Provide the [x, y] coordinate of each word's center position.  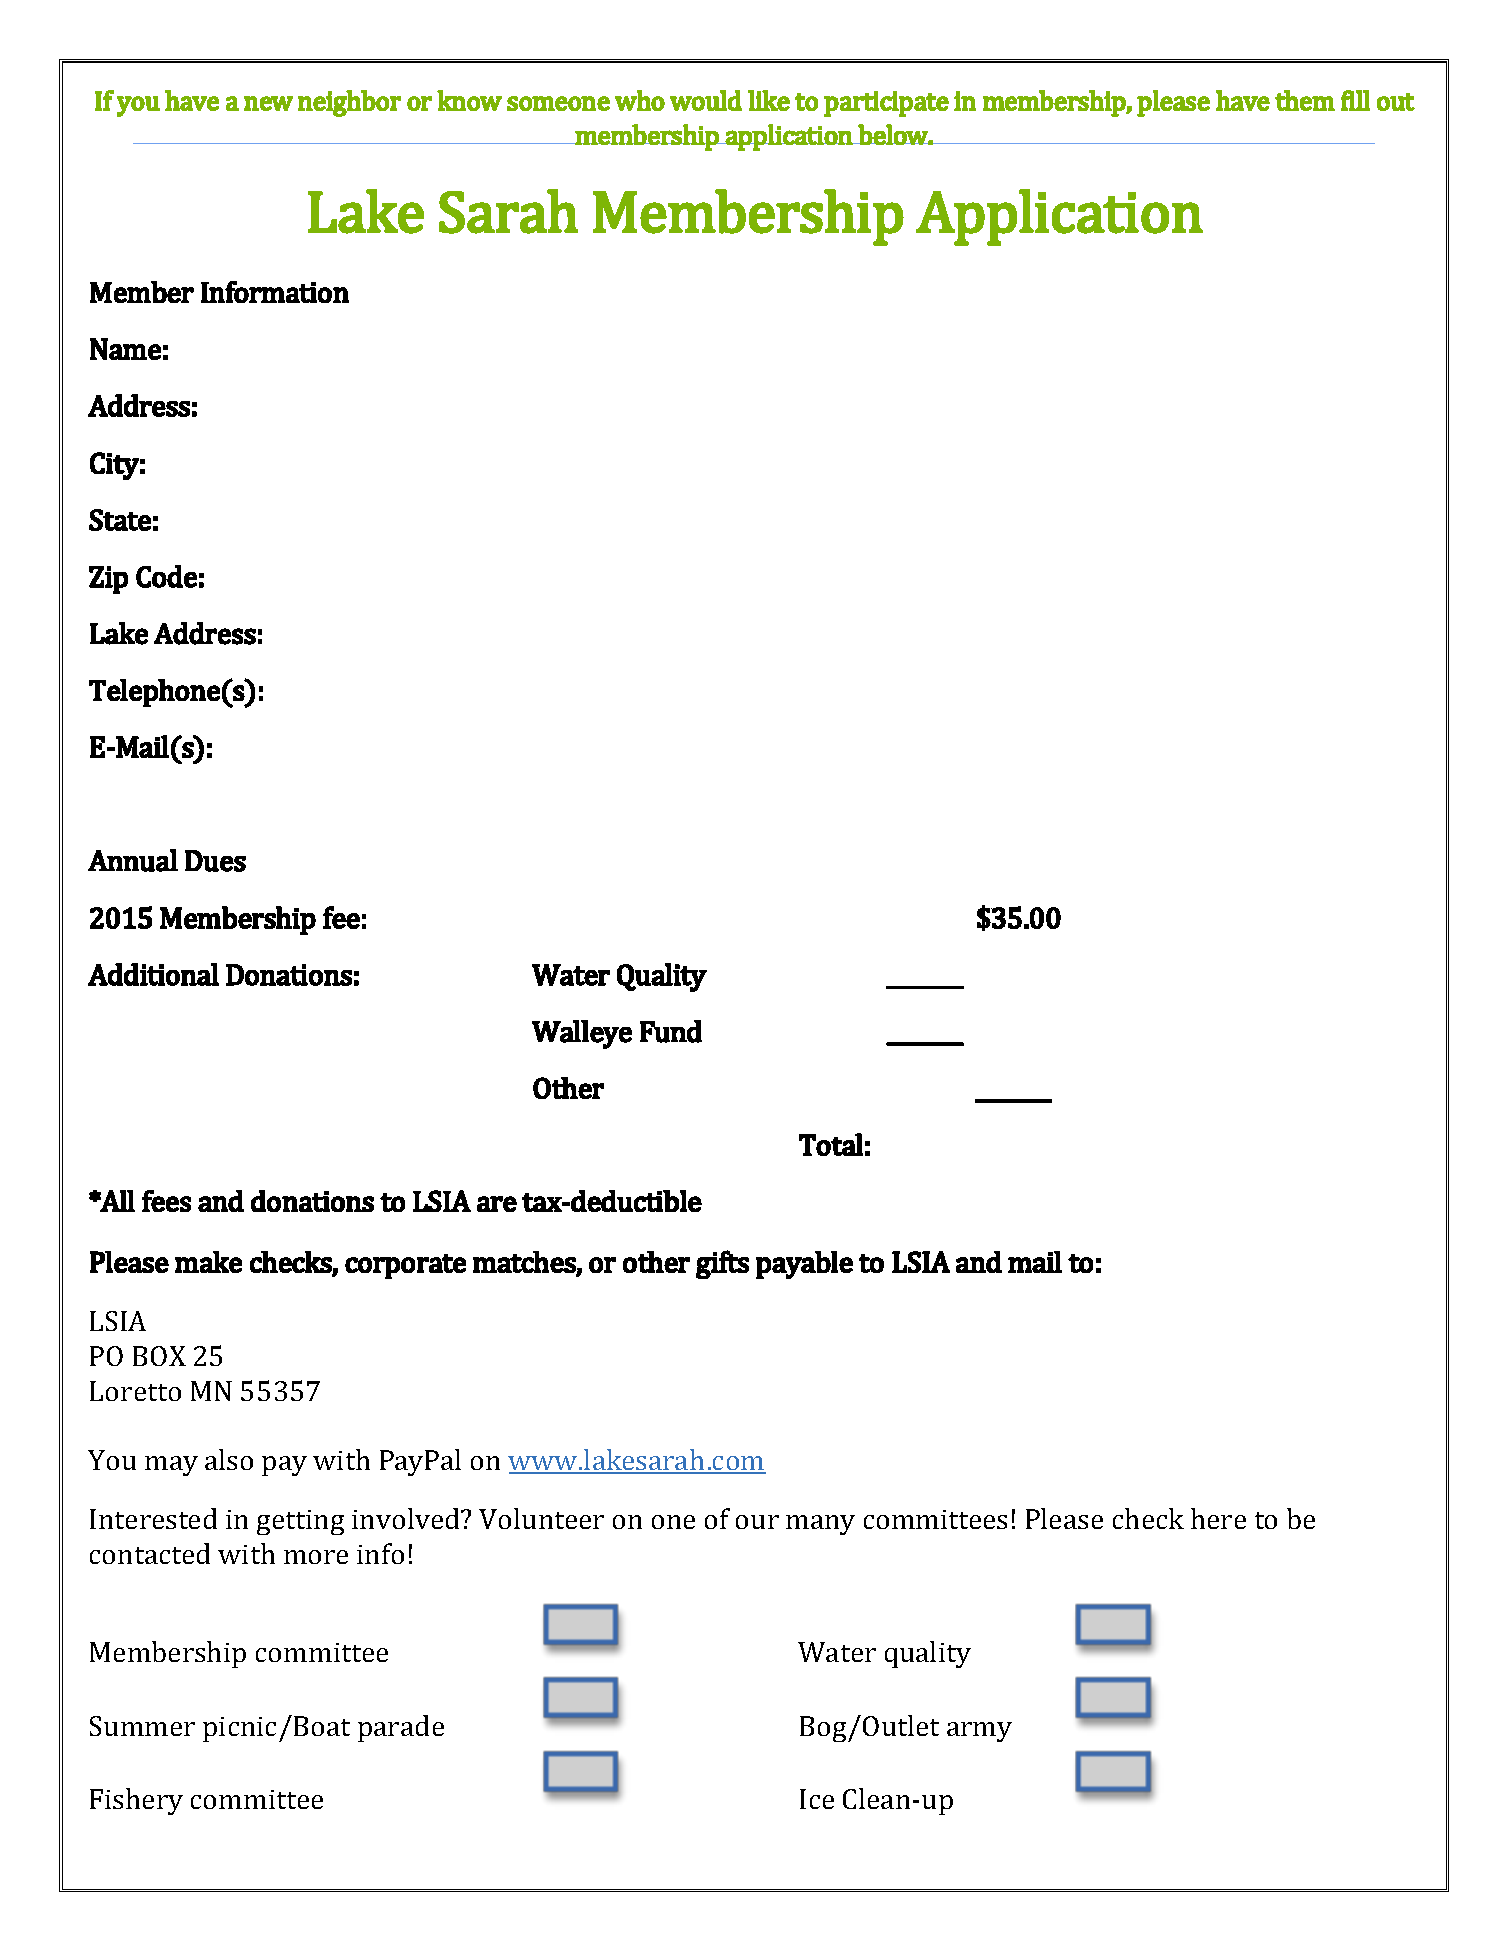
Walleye [582, 1034]
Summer [142, 1726]
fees [166, 1201]
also [229, 1459]
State [120, 520]
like [769, 100]
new [268, 103]
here [1218, 1518]
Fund [671, 1031]
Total [831, 1144]
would [706, 100]
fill [1355, 100]
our [757, 1522]
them [1305, 100]
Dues [215, 861]
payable [804, 1265]
